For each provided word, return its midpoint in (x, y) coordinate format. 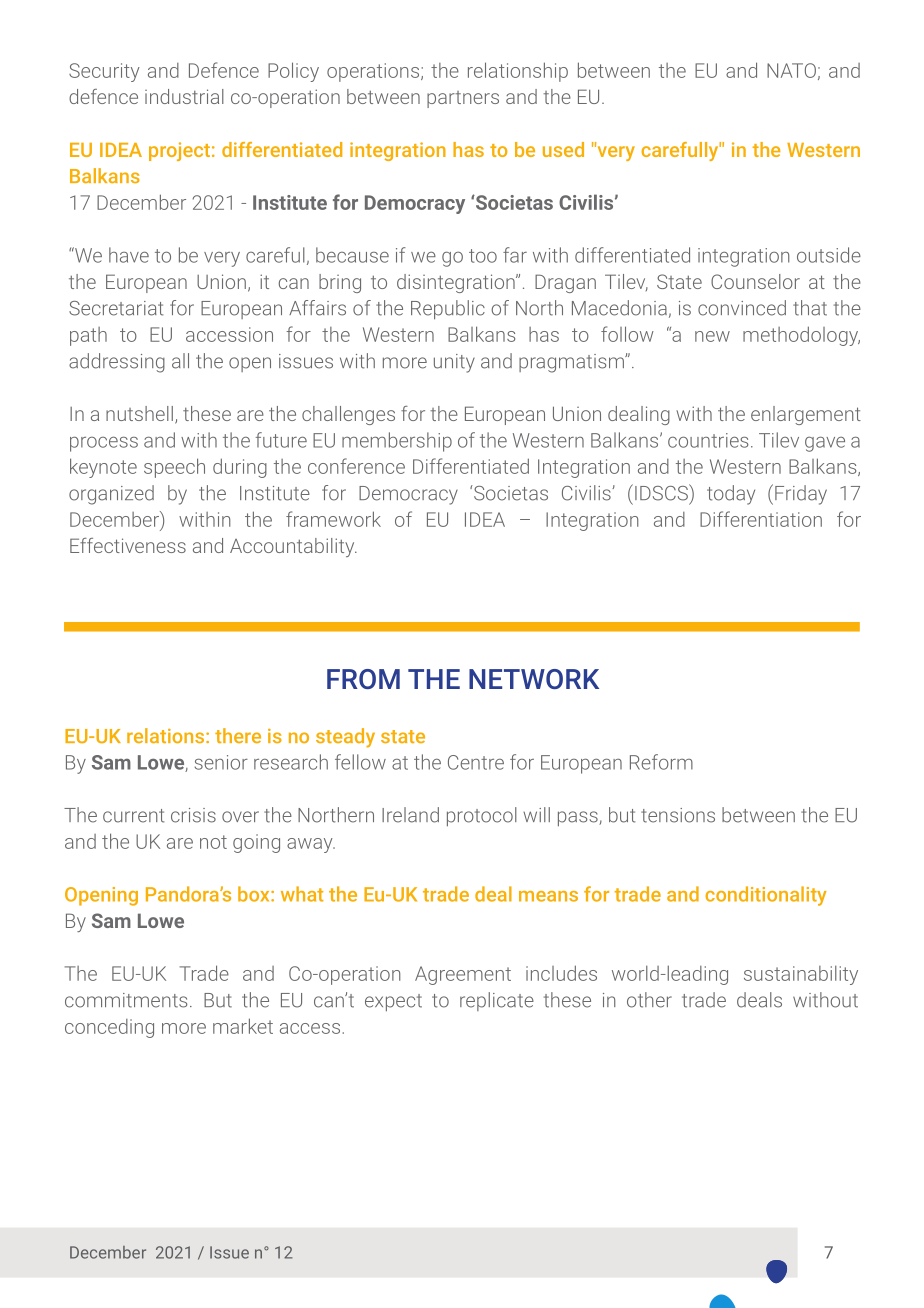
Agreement (463, 975)
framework (333, 519)
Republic (448, 310)
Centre (476, 762)
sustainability (801, 975)
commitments (126, 1000)
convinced (742, 308)
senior (221, 762)
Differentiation (761, 519)
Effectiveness (128, 545)
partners (463, 99)
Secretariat (116, 308)
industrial (184, 96)
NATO (791, 70)
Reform (661, 762)
